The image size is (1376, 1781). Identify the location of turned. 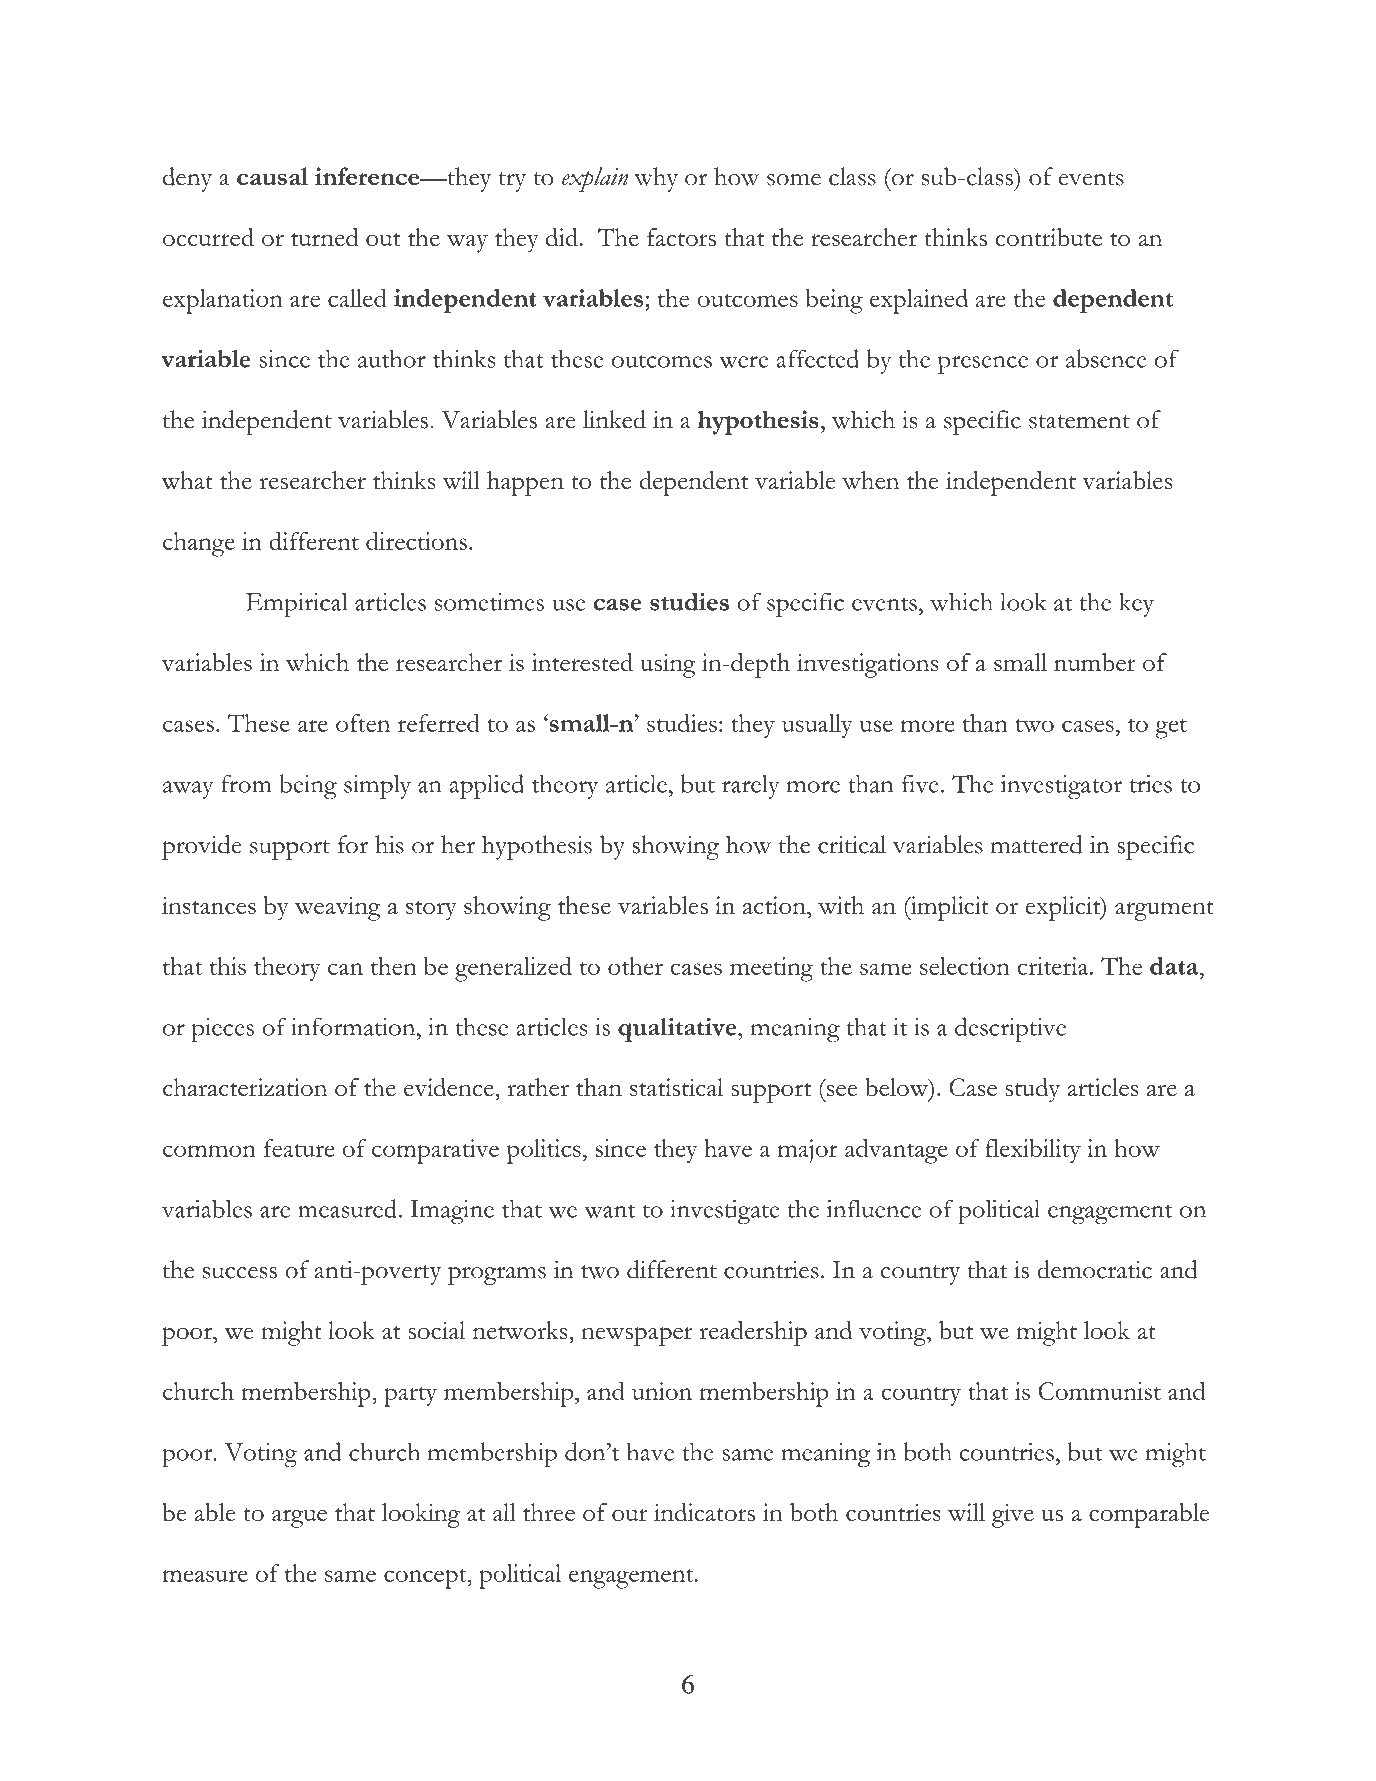
(325, 237).
